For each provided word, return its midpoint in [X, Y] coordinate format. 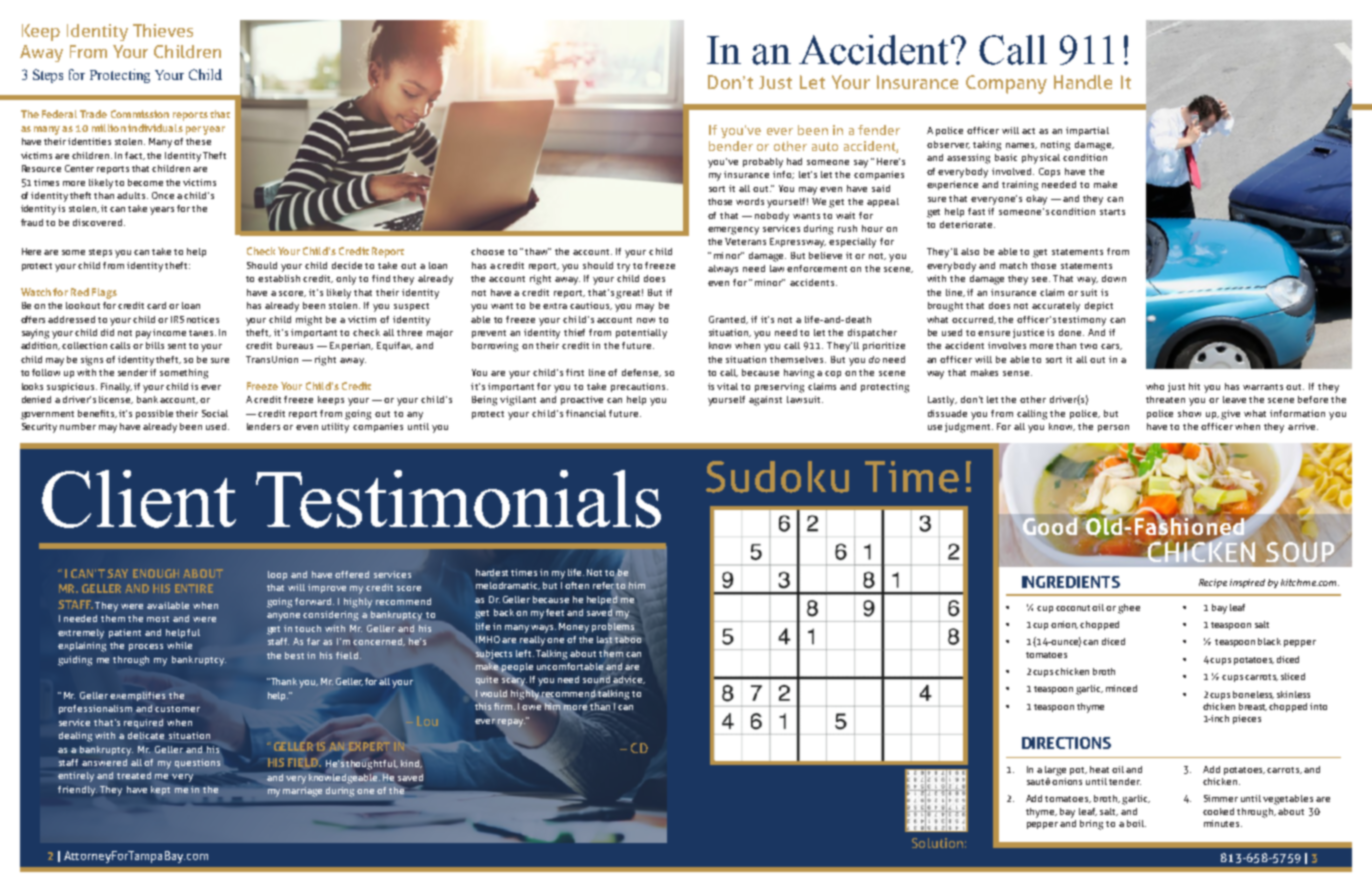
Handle [1083, 82]
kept [160, 790]
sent [177, 346]
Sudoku [777, 477]
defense [641, 373]
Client [139, 499]
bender [731, 146]
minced [1121, 688]
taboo [628, 639]
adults [132, 195]
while [179, 645]
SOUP [1300, 551]
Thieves [163, 30]
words [750, 201]
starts [1112, 212]
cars [1111, 347]
